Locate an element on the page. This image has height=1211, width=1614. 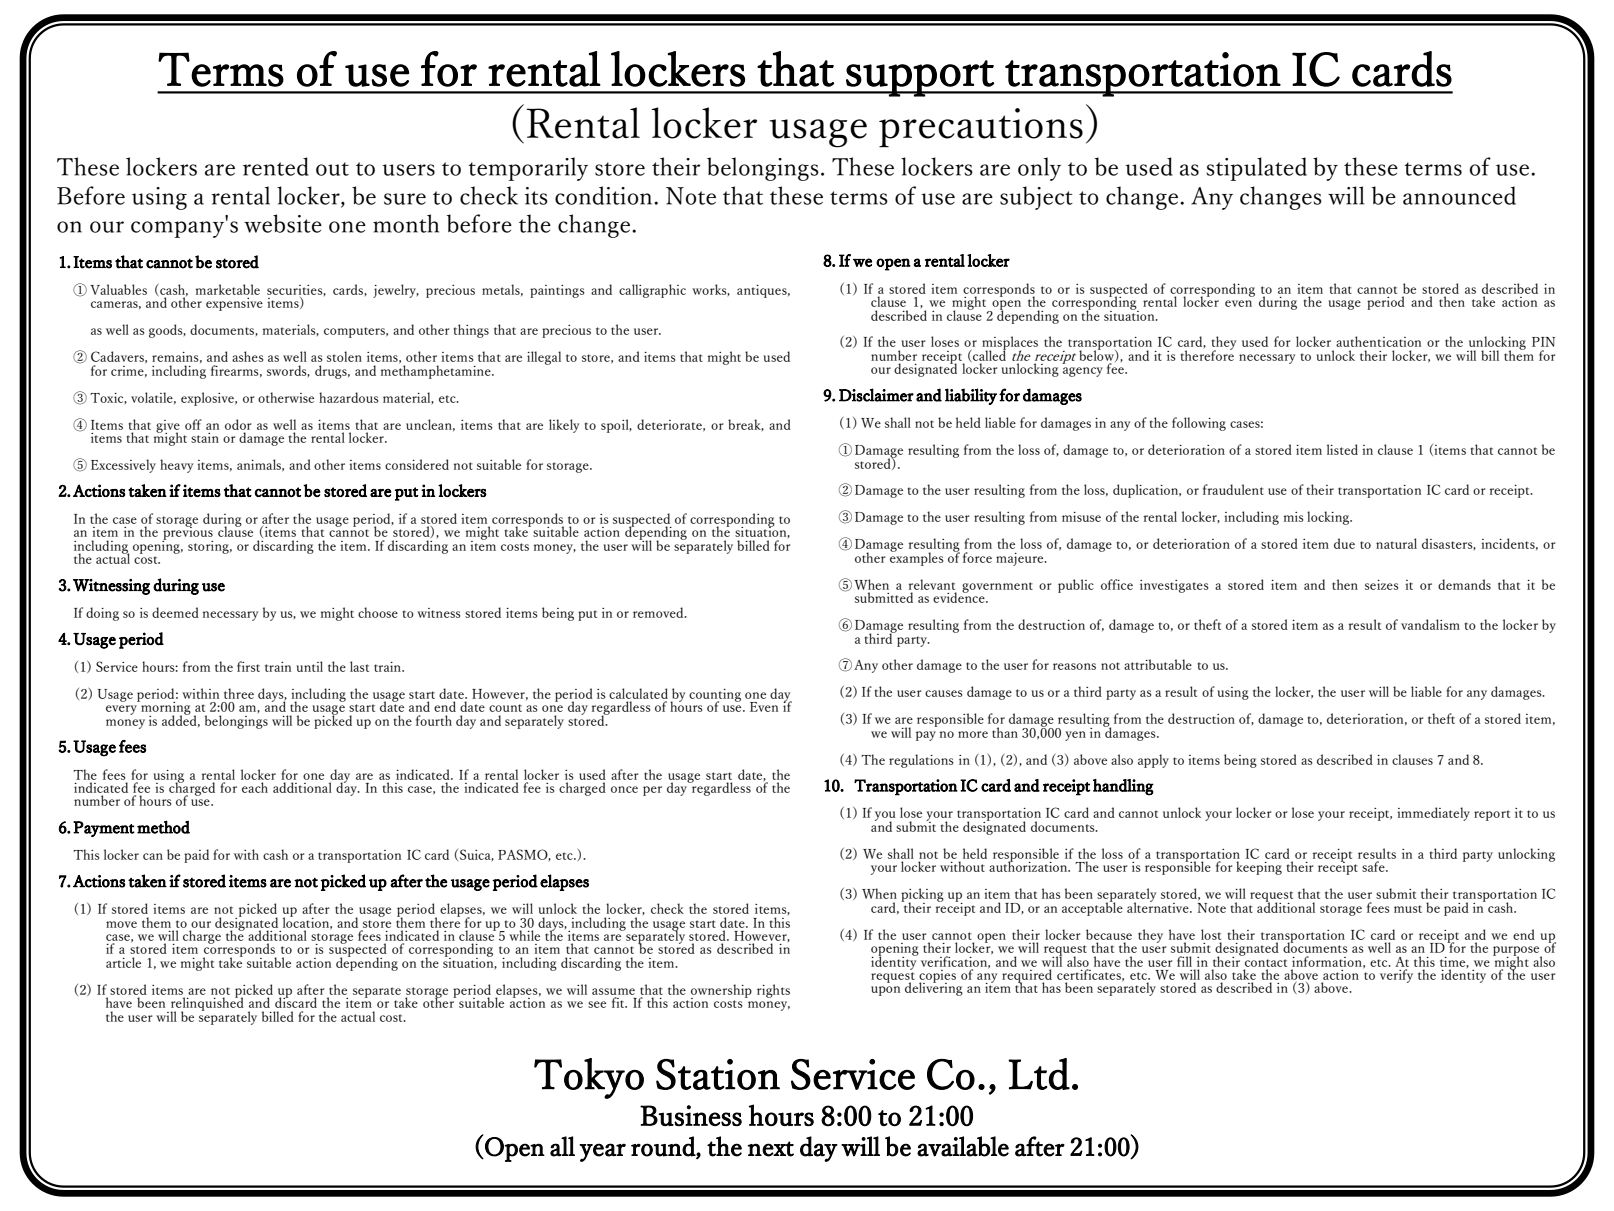
regulations is located at coordinates (921, 761).
